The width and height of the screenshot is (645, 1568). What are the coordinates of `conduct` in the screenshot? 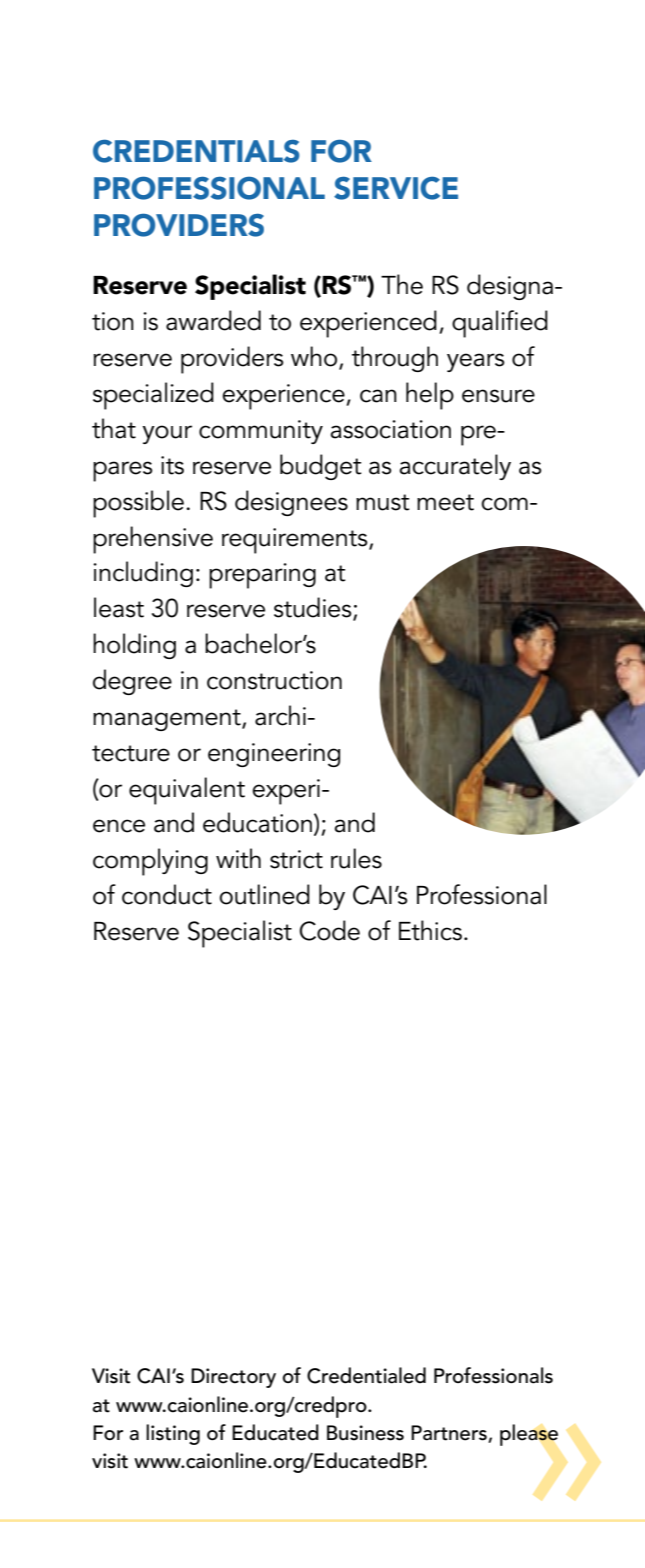 It's located at (167, 894).
